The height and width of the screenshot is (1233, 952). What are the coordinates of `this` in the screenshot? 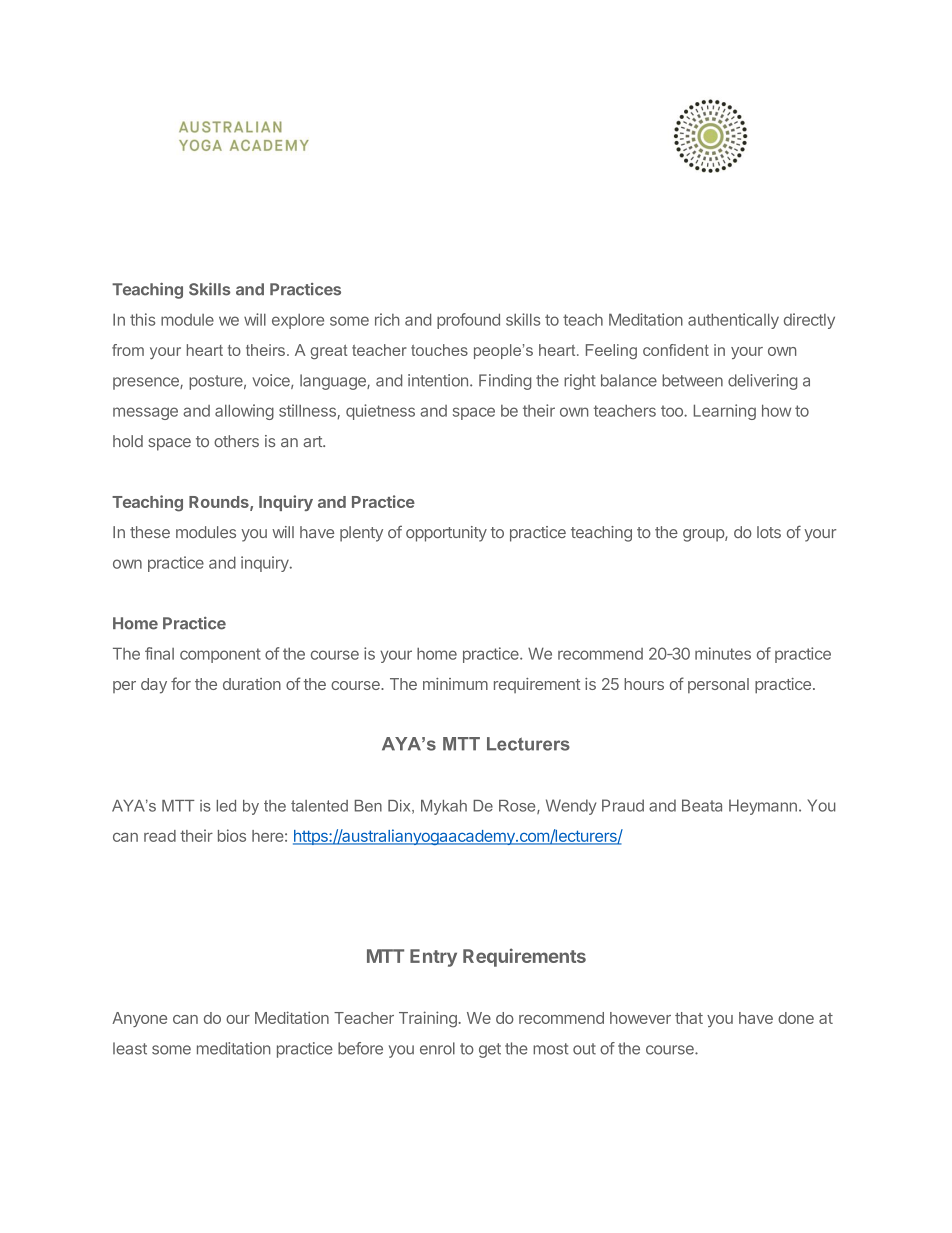 It's located at (142, 319).
